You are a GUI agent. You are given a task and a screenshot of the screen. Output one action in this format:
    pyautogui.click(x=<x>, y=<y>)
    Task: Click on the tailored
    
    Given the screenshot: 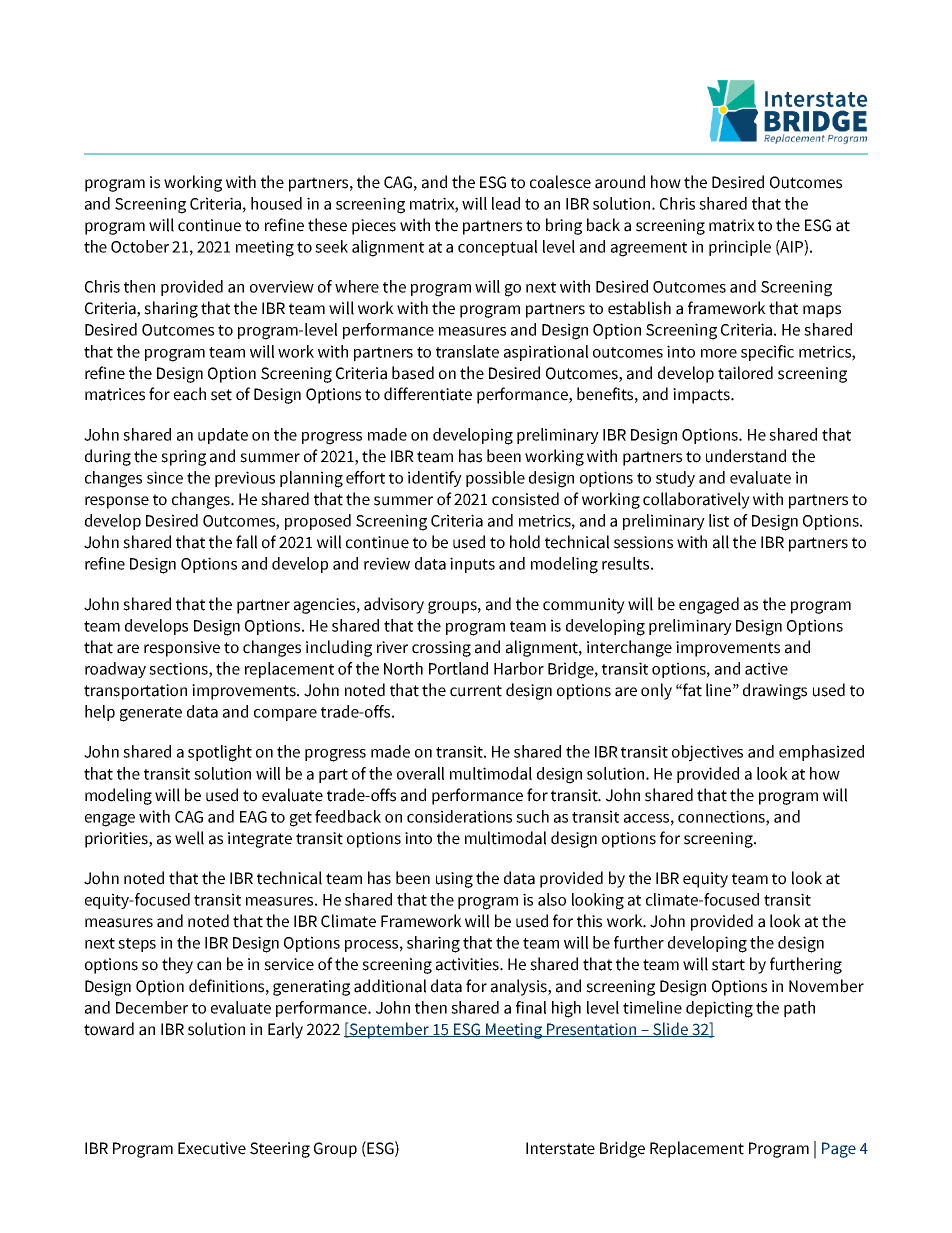 What is the action you would take?
    pyautogui.click(x=745, y=373)
